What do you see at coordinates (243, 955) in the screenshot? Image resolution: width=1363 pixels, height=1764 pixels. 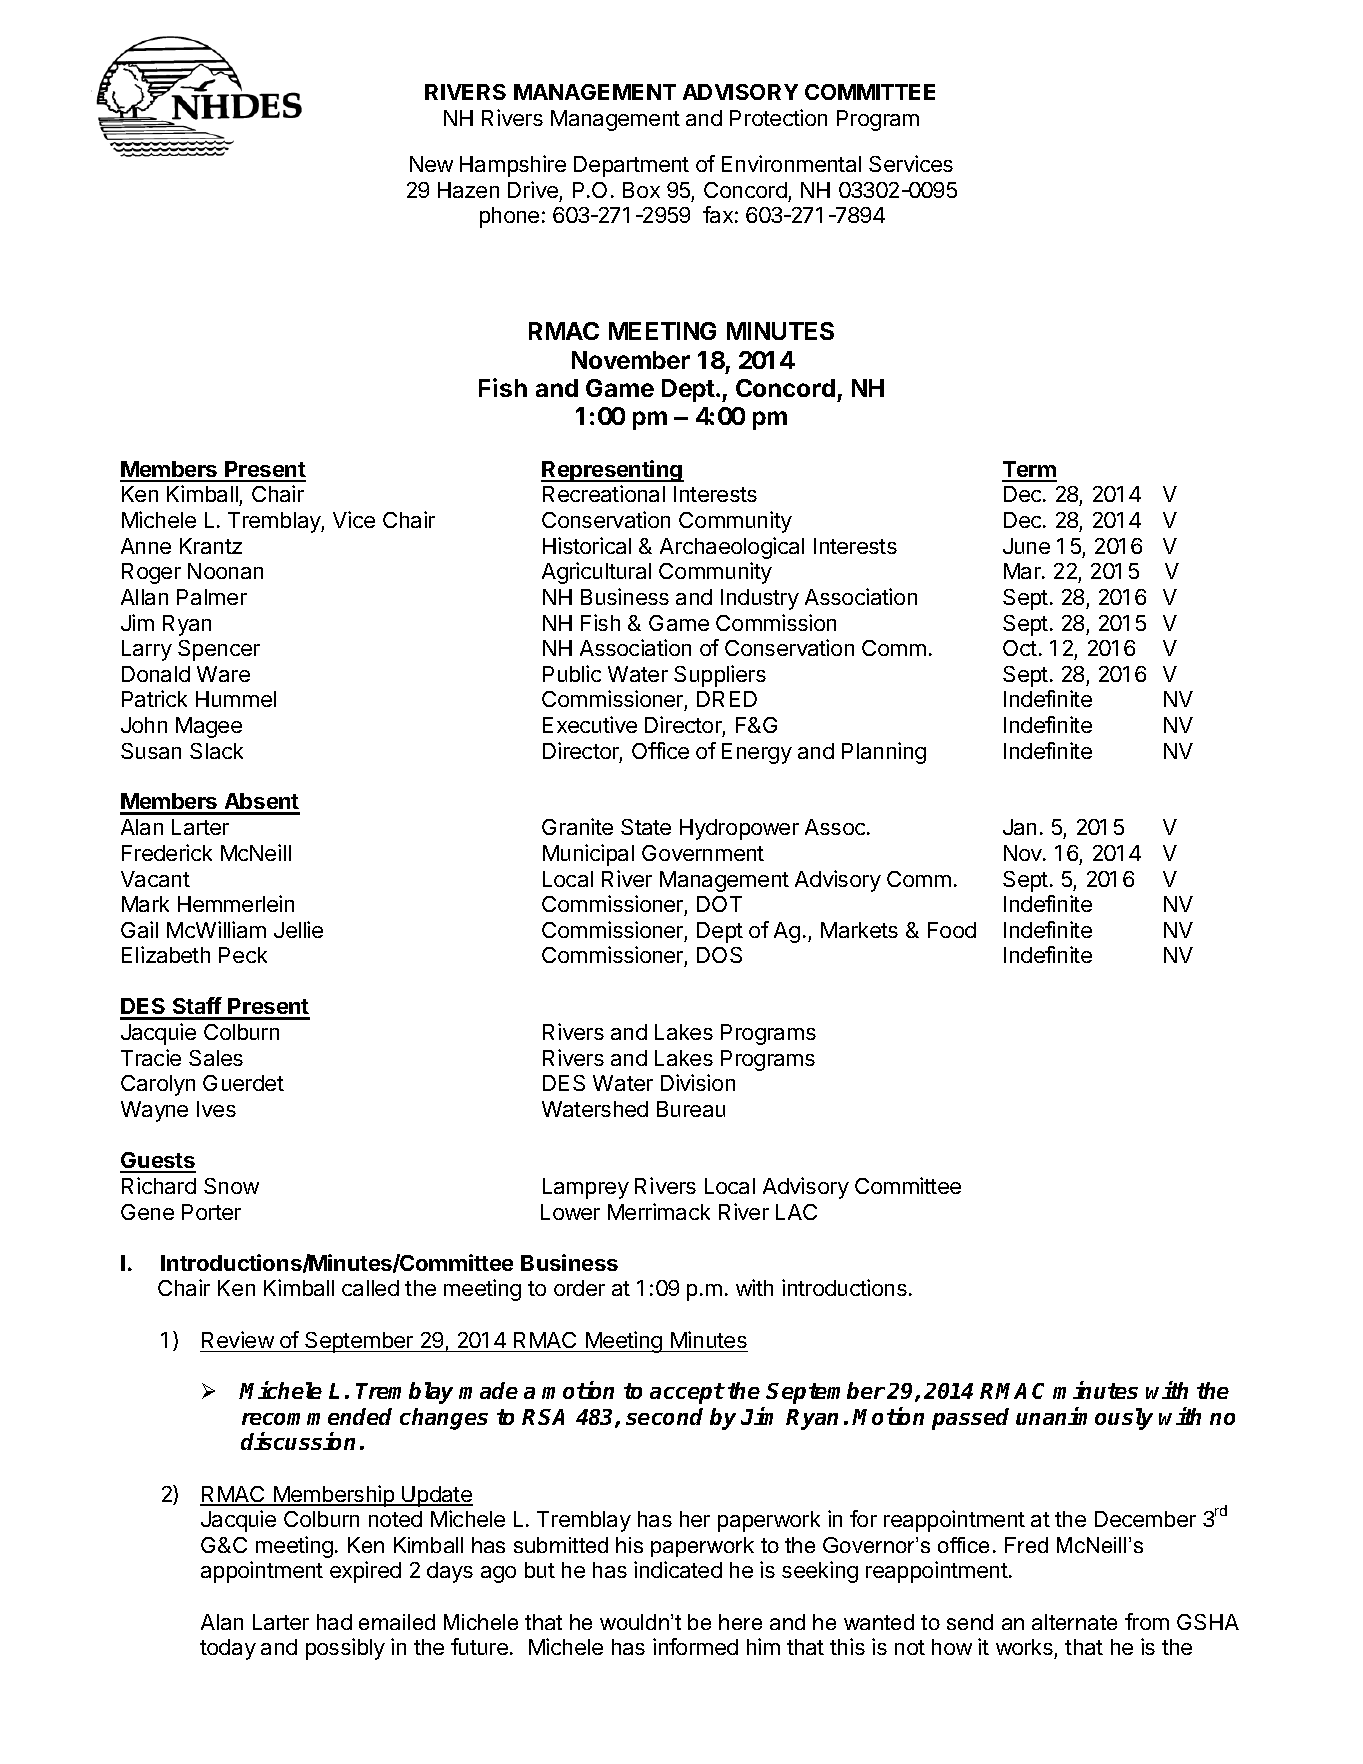 I see `Peck` at bounding box center [243, 955].
